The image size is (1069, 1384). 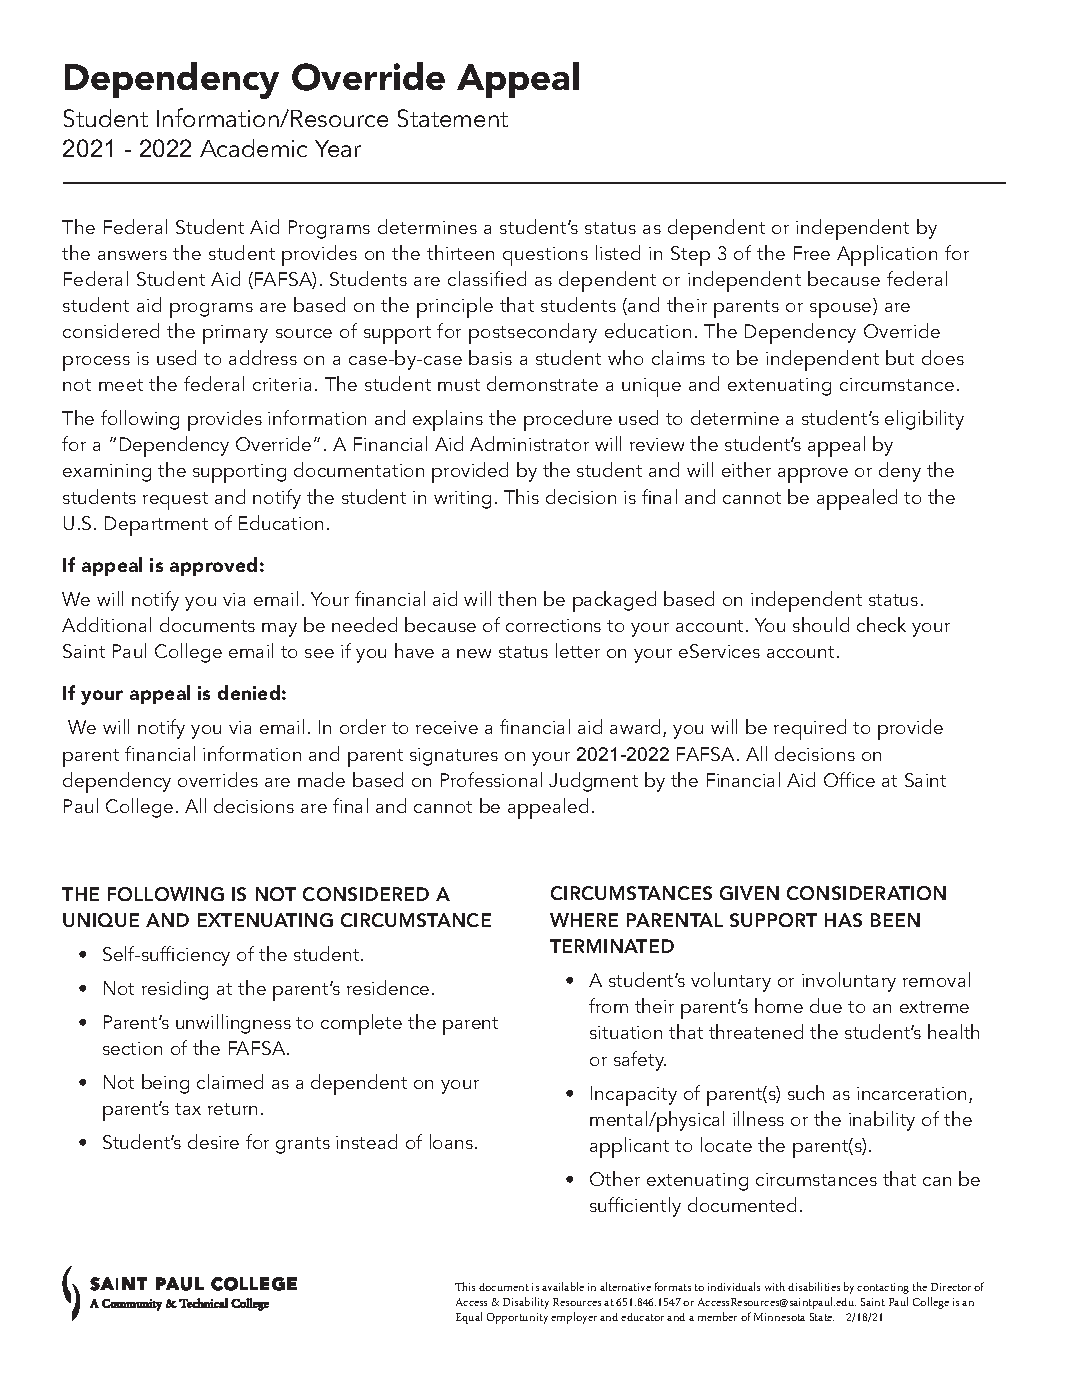 I want to click on questions, so click(x=545, y=256).
